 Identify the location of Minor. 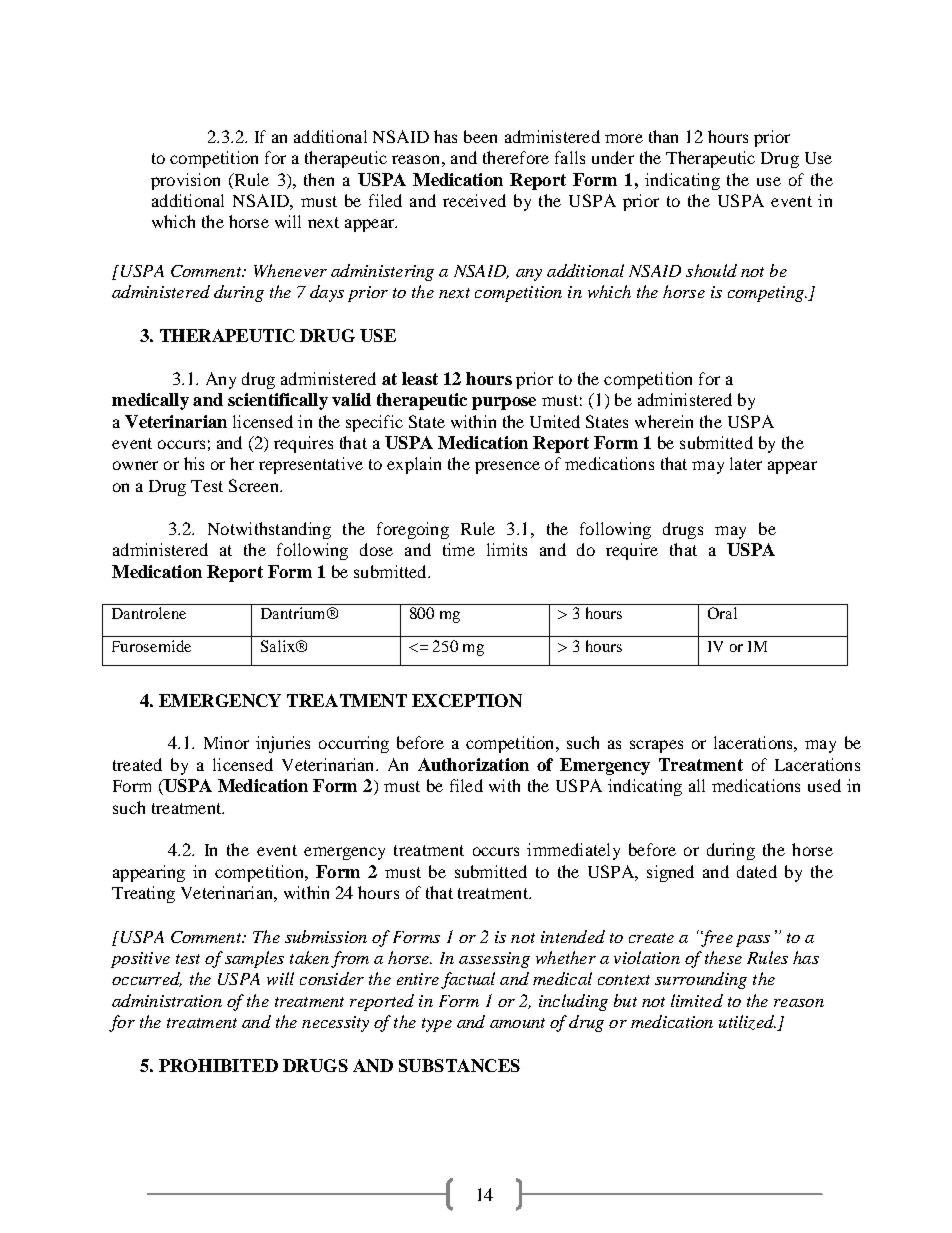
(226, 742).
